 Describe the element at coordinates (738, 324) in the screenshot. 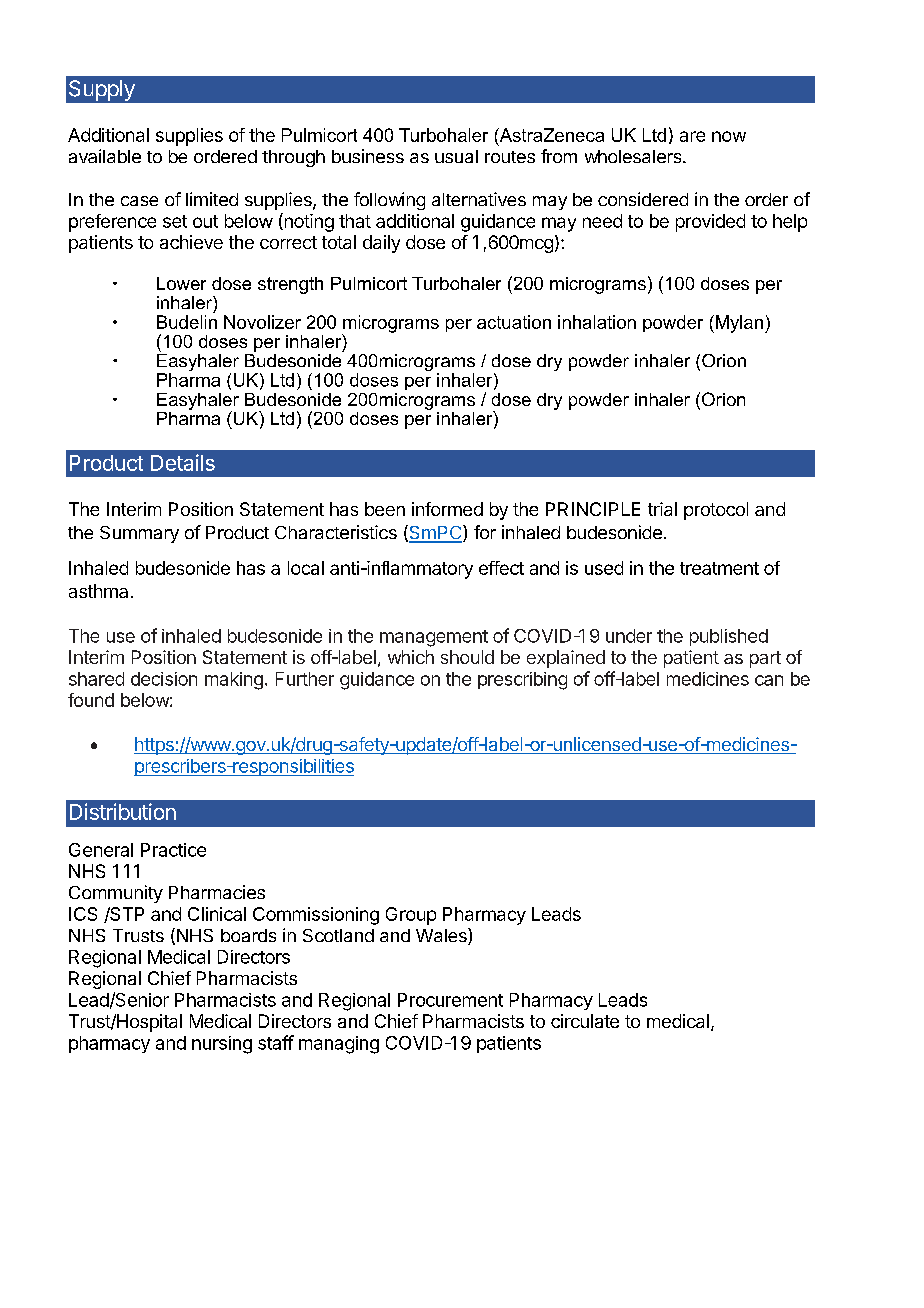

I see `Mylan` at that location.
